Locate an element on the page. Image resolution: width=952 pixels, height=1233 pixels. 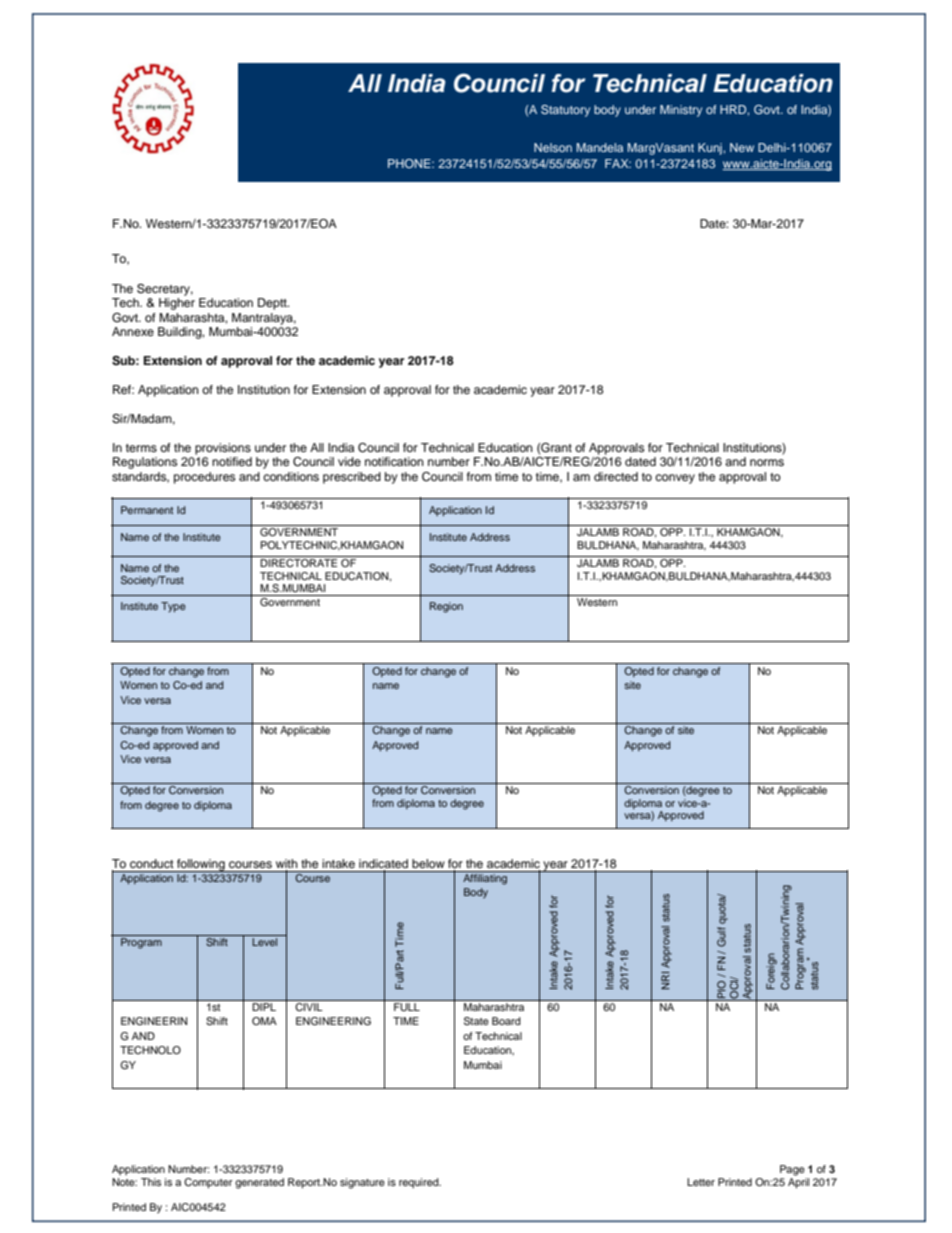
Nelson is located at coordinates (553, 147).
